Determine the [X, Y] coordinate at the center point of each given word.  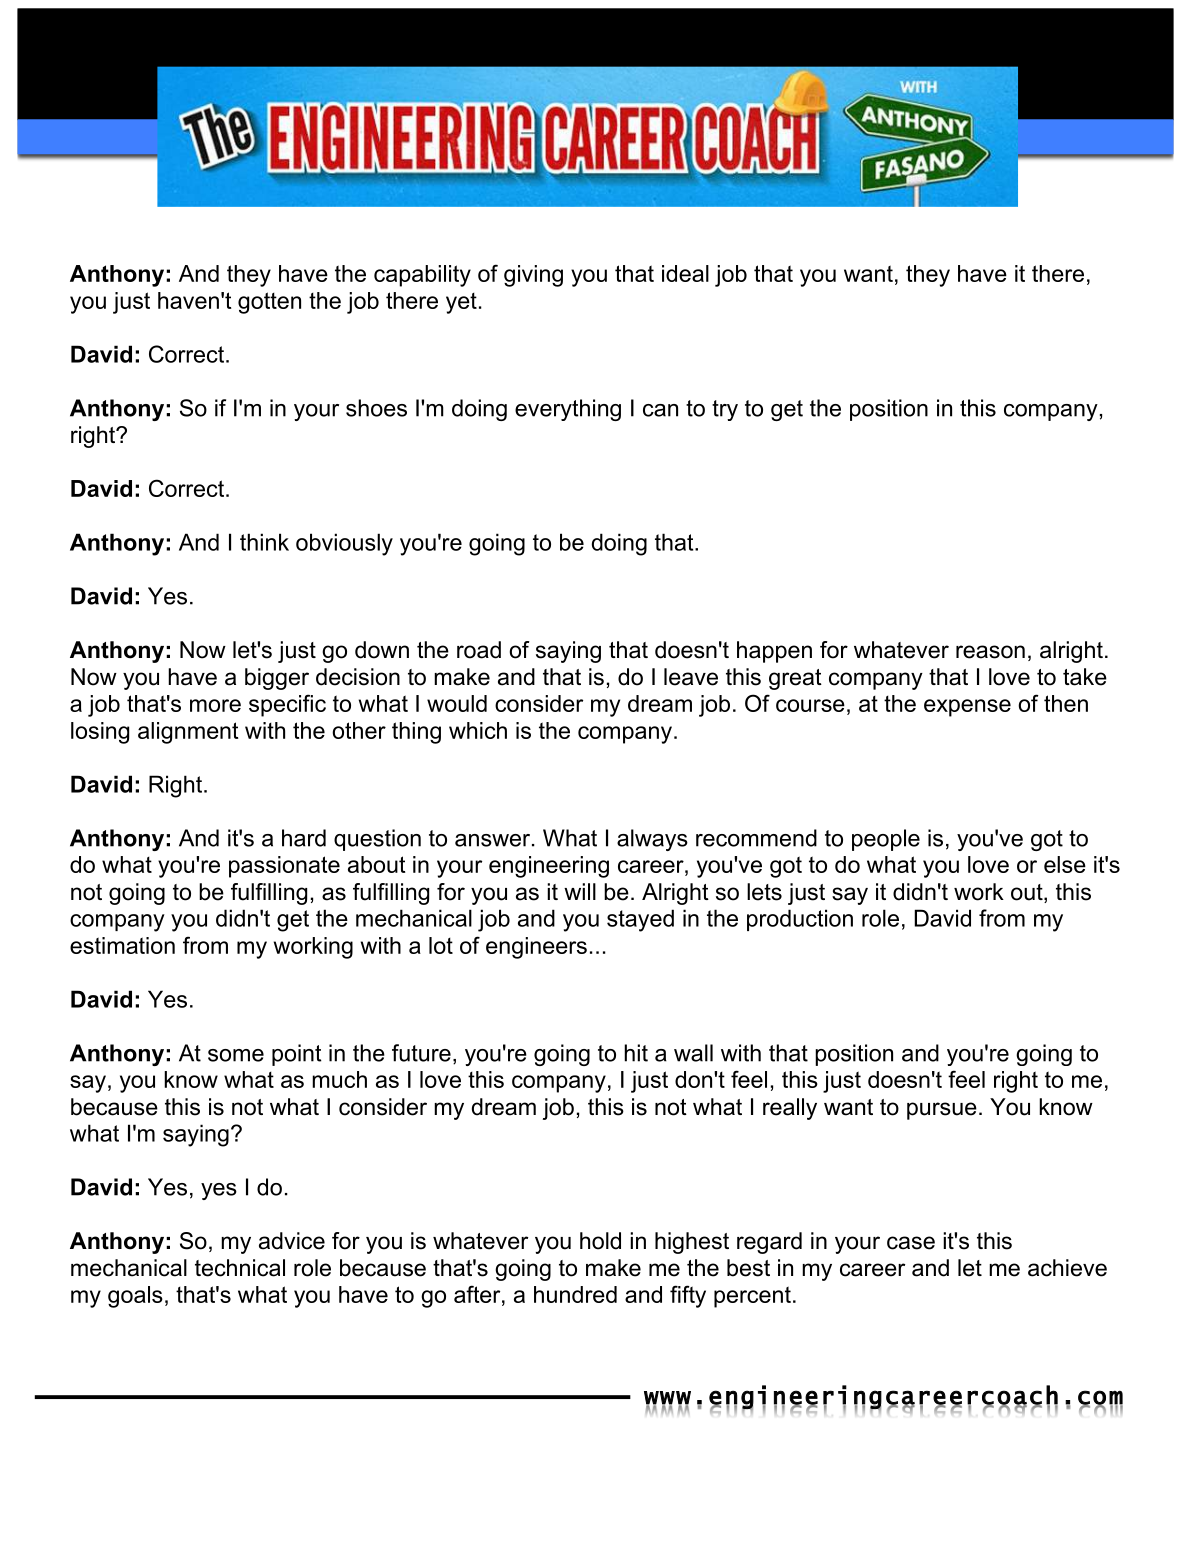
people [886, 840]
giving [533, 276]
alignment [188, 733]
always [652, 840]
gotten [269, 303]
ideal [685, 273]
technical [240, 1268]
